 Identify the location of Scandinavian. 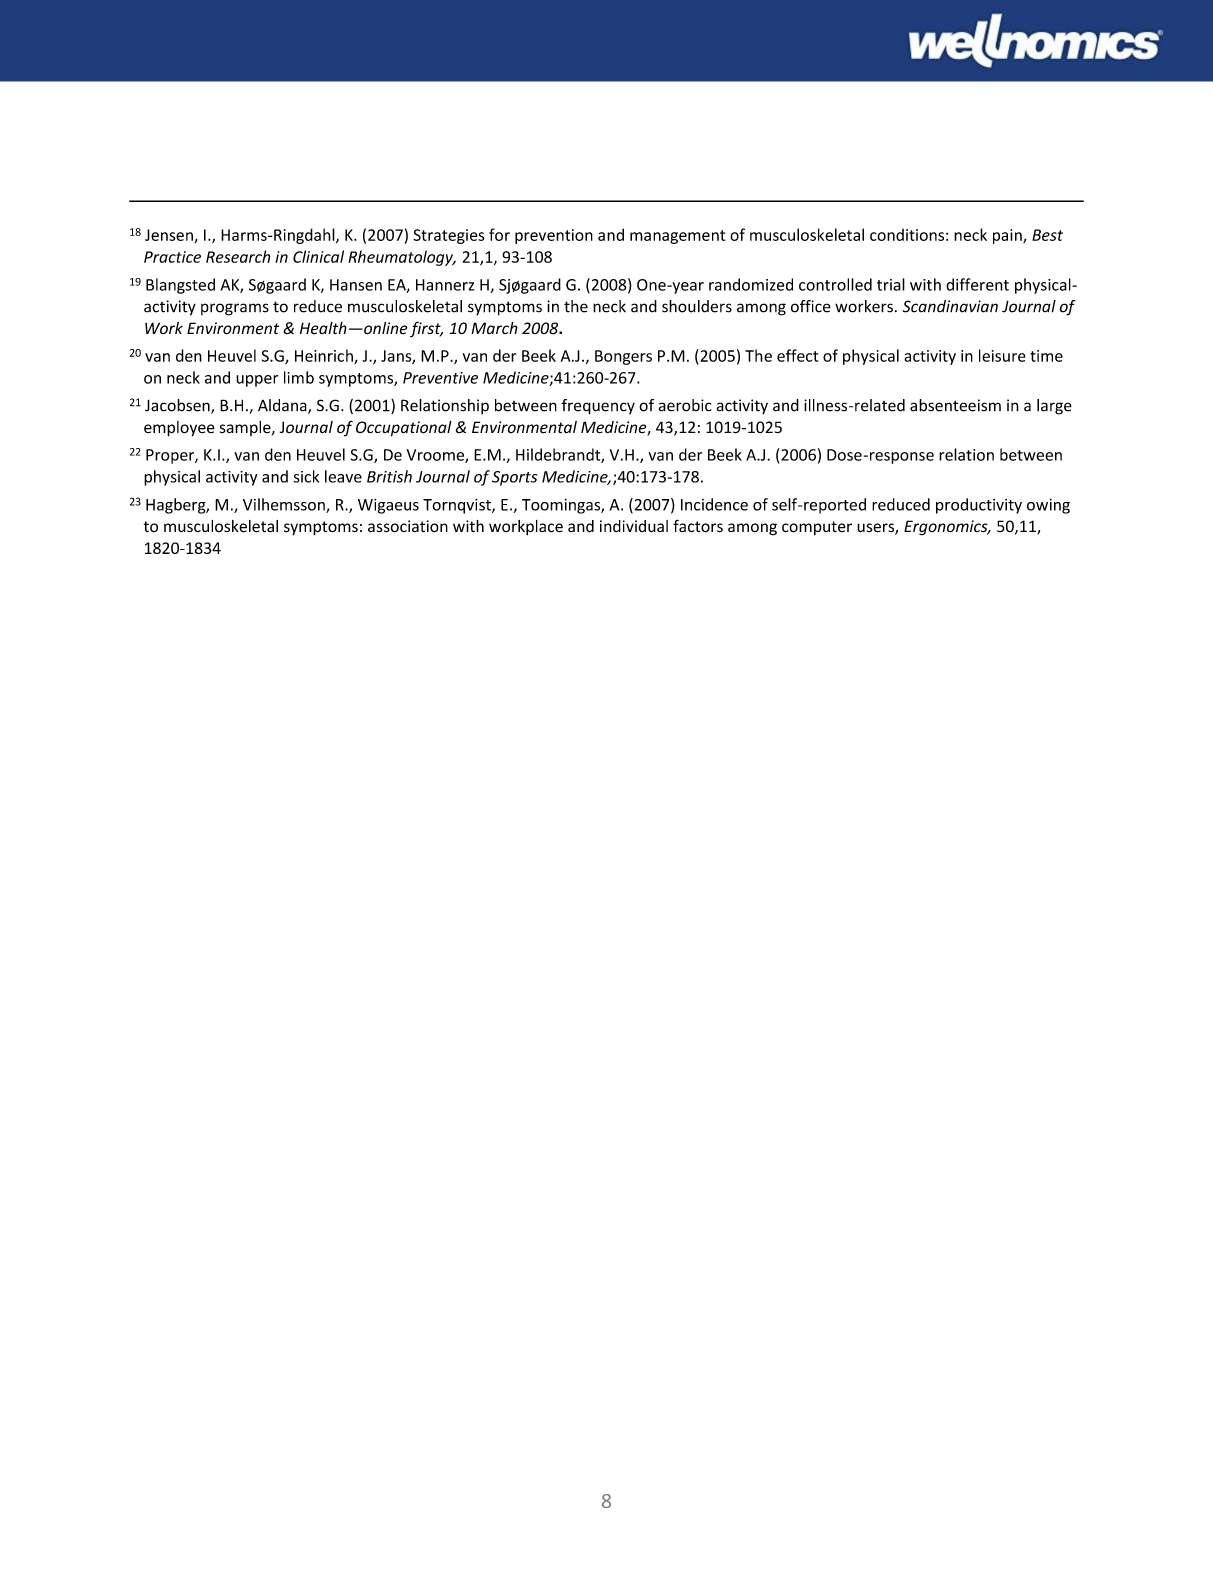
(950, 306).
